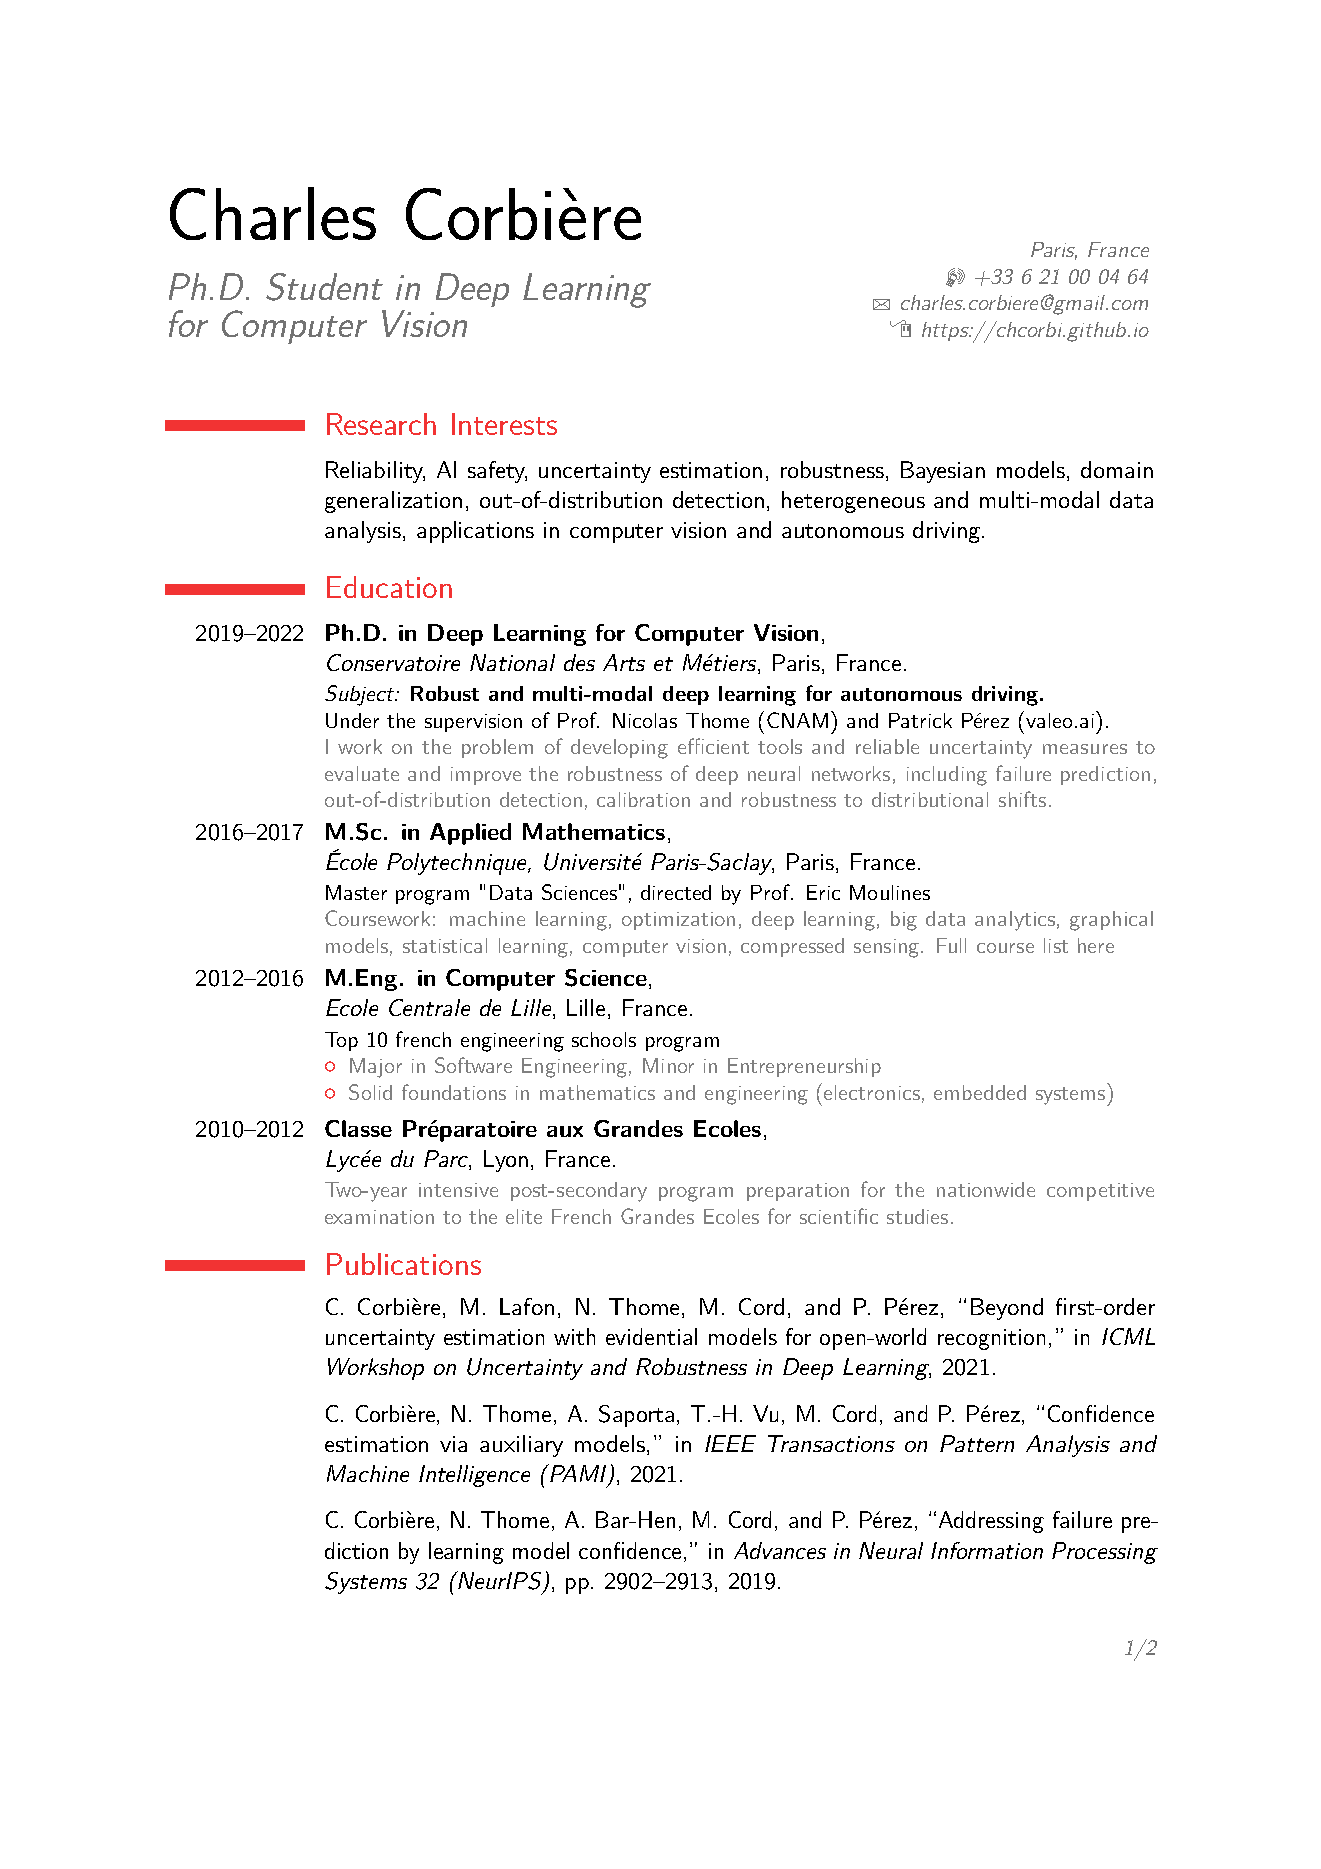 The width and height of the screenshot is (1321, 1869). I want to click on Bayesian, so click(943, 472).
